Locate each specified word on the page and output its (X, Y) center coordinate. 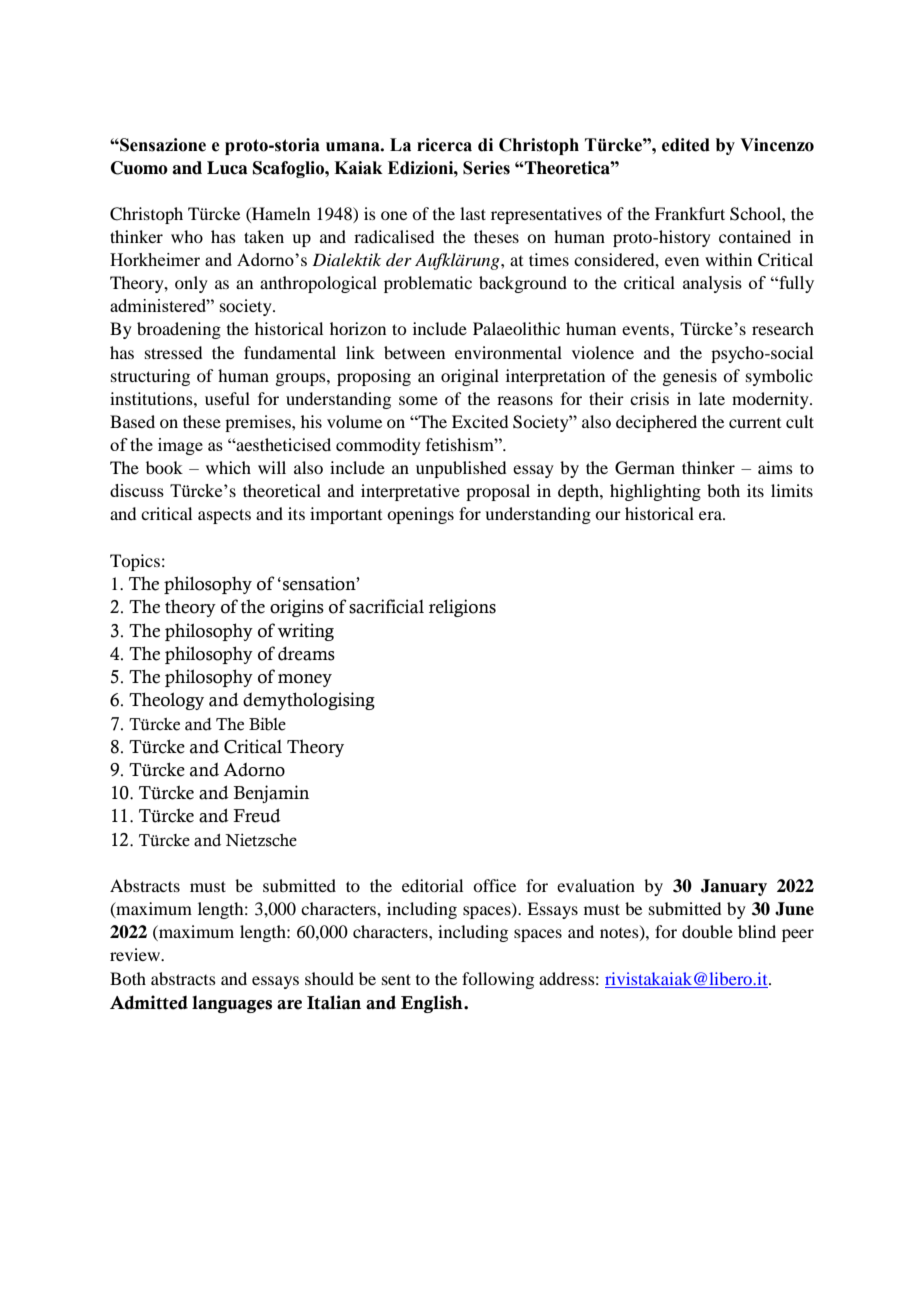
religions (462, 608)
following (498, 980)
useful (227, 398)
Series (486, 168)
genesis (689, 377)
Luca (227, 168)
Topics (135, 562)
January (734, 887)
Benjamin (271, 794)
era (711, 515)
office (494, 885)
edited (686, 145)
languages (232, 1004)
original (470, 377)
